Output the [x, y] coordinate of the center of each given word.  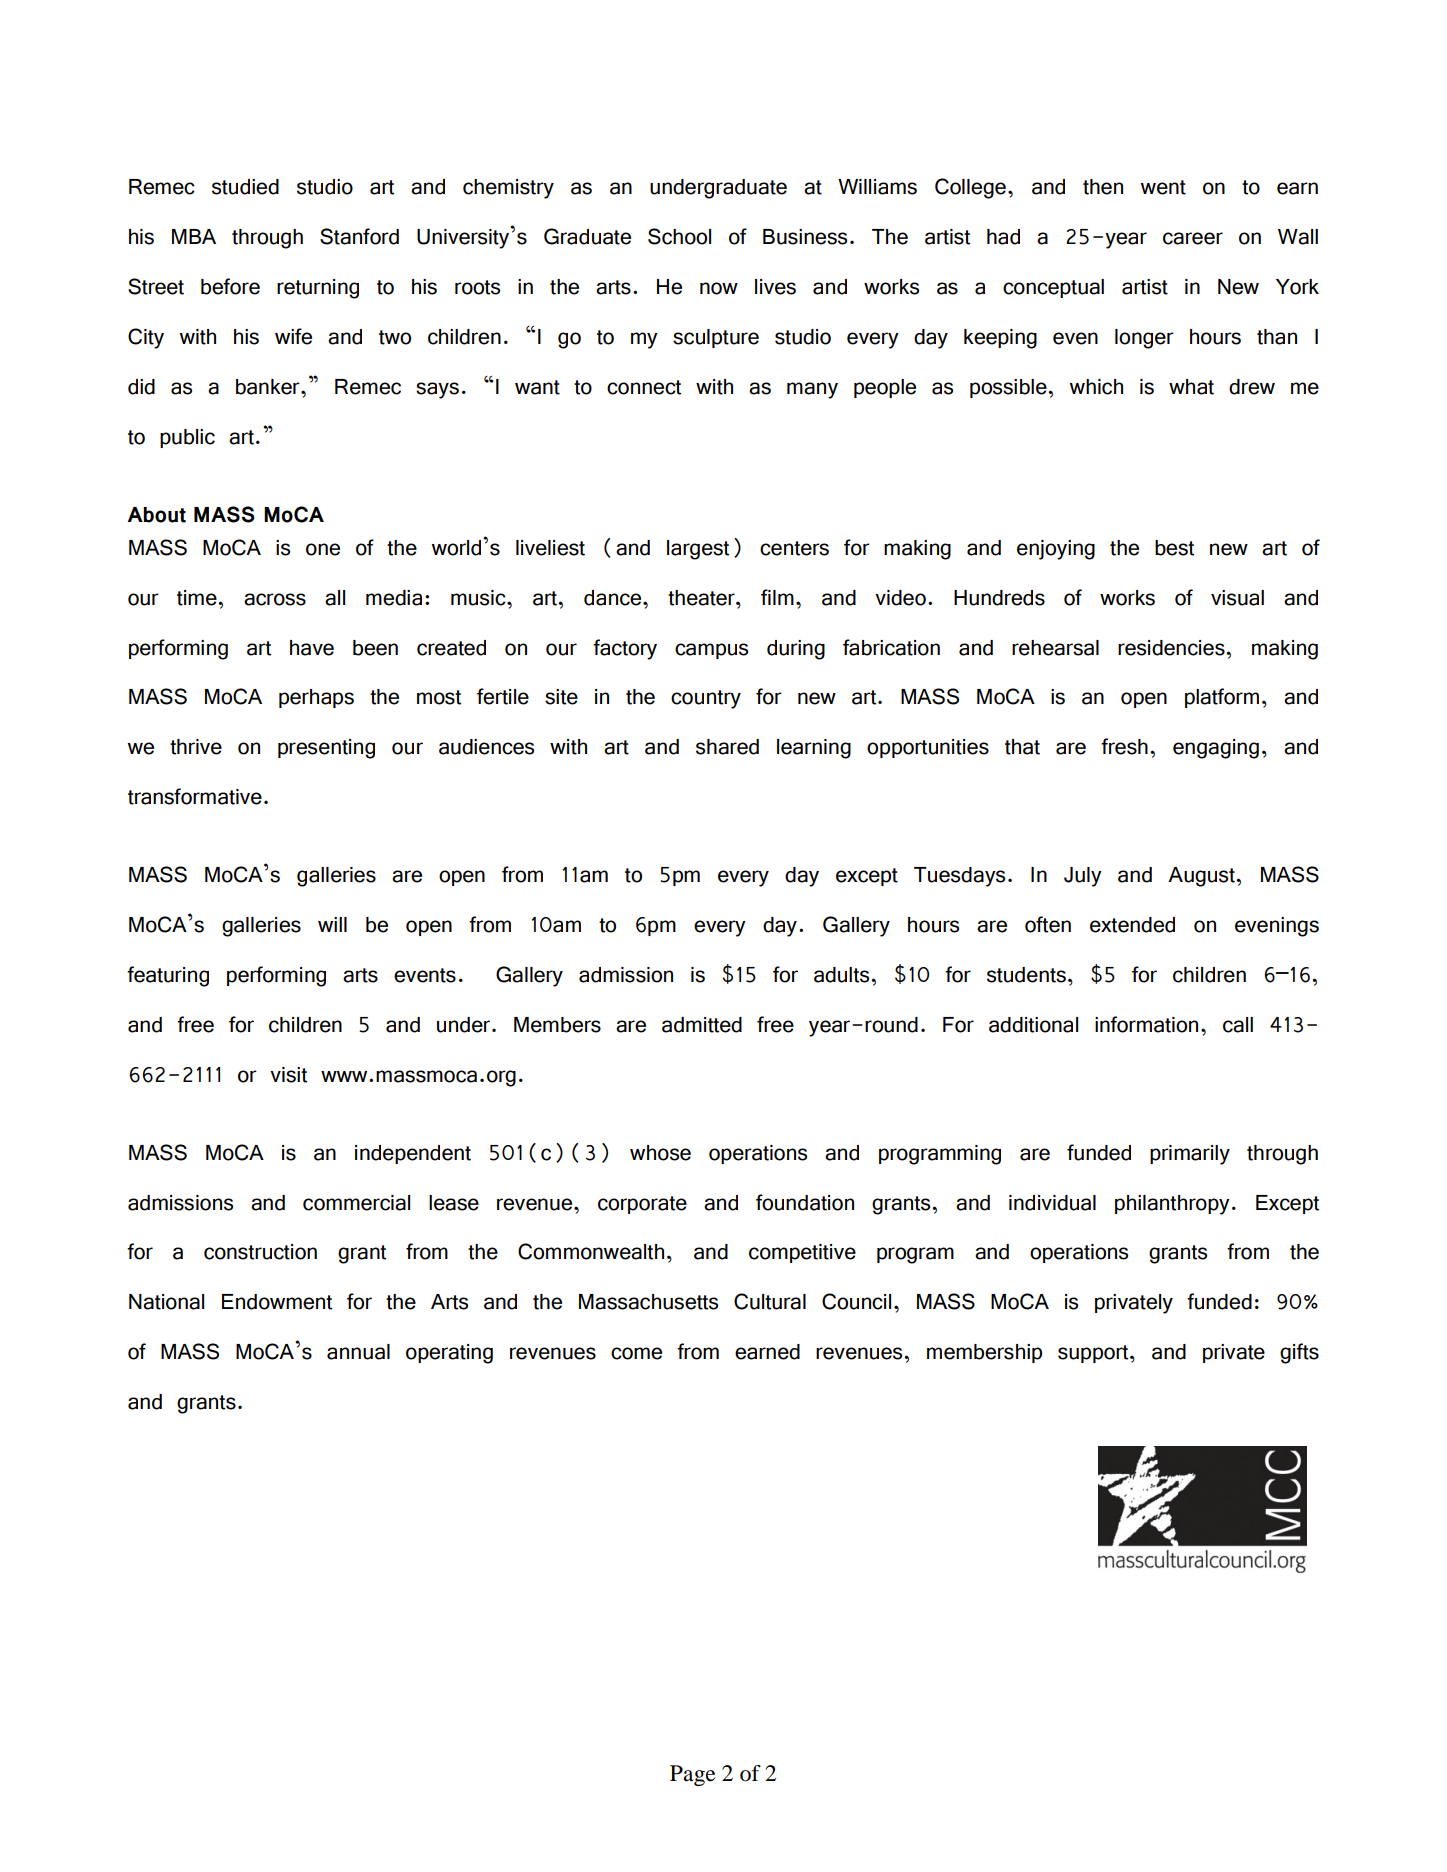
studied [245, 187]
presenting [326, 749]
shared [727, 747]
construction [260, 1252]
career [1193, 238]
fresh [1124, 746]
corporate [642, 1205]
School [679, 236]
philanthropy [1172, 1205]
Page [693, 1775]
